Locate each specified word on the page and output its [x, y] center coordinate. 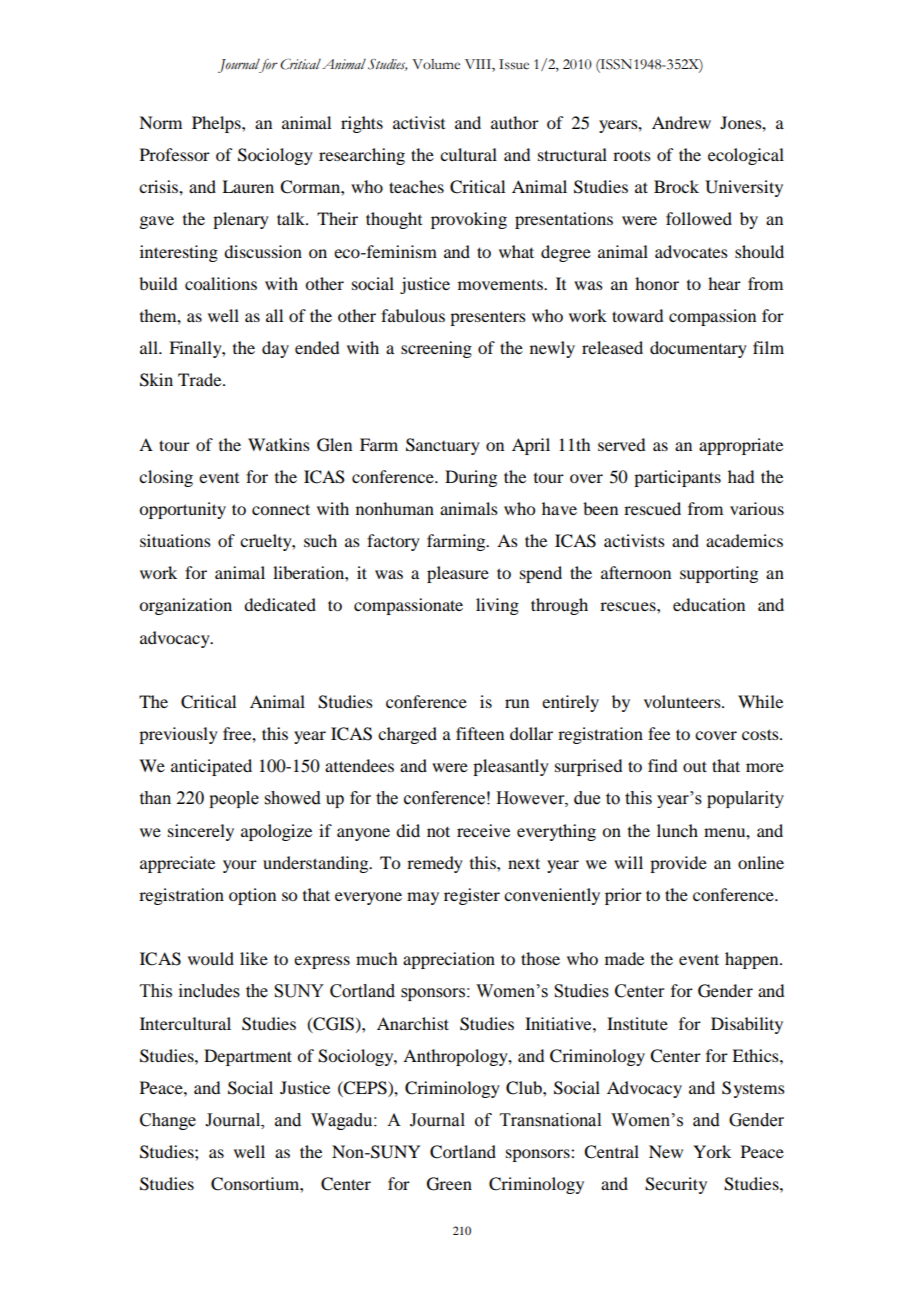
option [252, 896]
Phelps [217, 124]
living [497, 606]
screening [436, 349]
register [472, 896]
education [709, 604]
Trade [201, 379]
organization [185, 606]
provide [678, 864]
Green [449, 1184]
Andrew [681, 122]
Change [168, 1121]
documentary [698, 349]
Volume [436, 64]
